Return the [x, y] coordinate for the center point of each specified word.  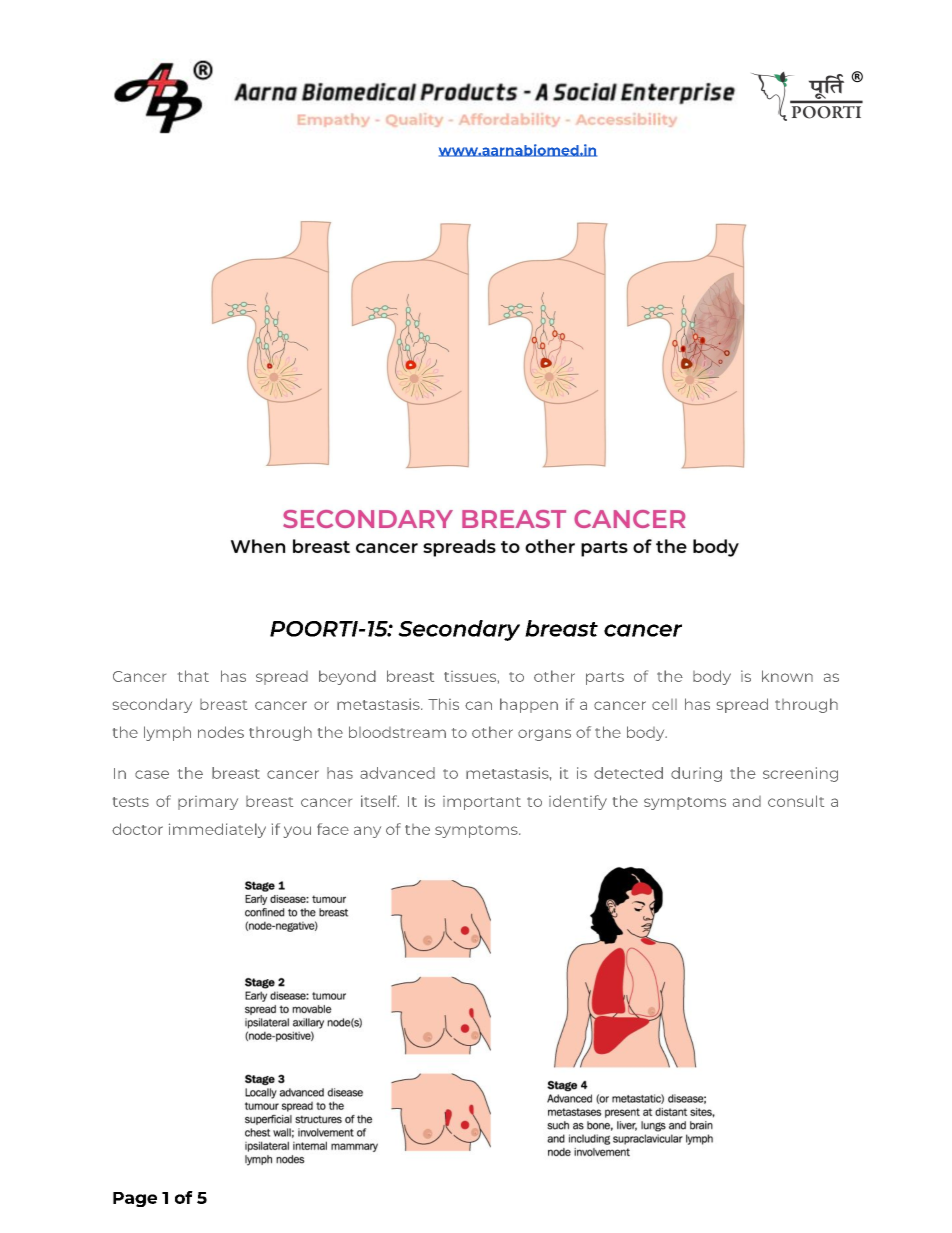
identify [578, 802]
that [193, 676]
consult [796, 801]
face [333, 829]
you [297, 832]
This [443, 704]
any [367, 832]
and [747, 801]
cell [664, 704]
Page [135, 1199]
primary [208, 803]
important [482, 803]
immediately [217, 830]
